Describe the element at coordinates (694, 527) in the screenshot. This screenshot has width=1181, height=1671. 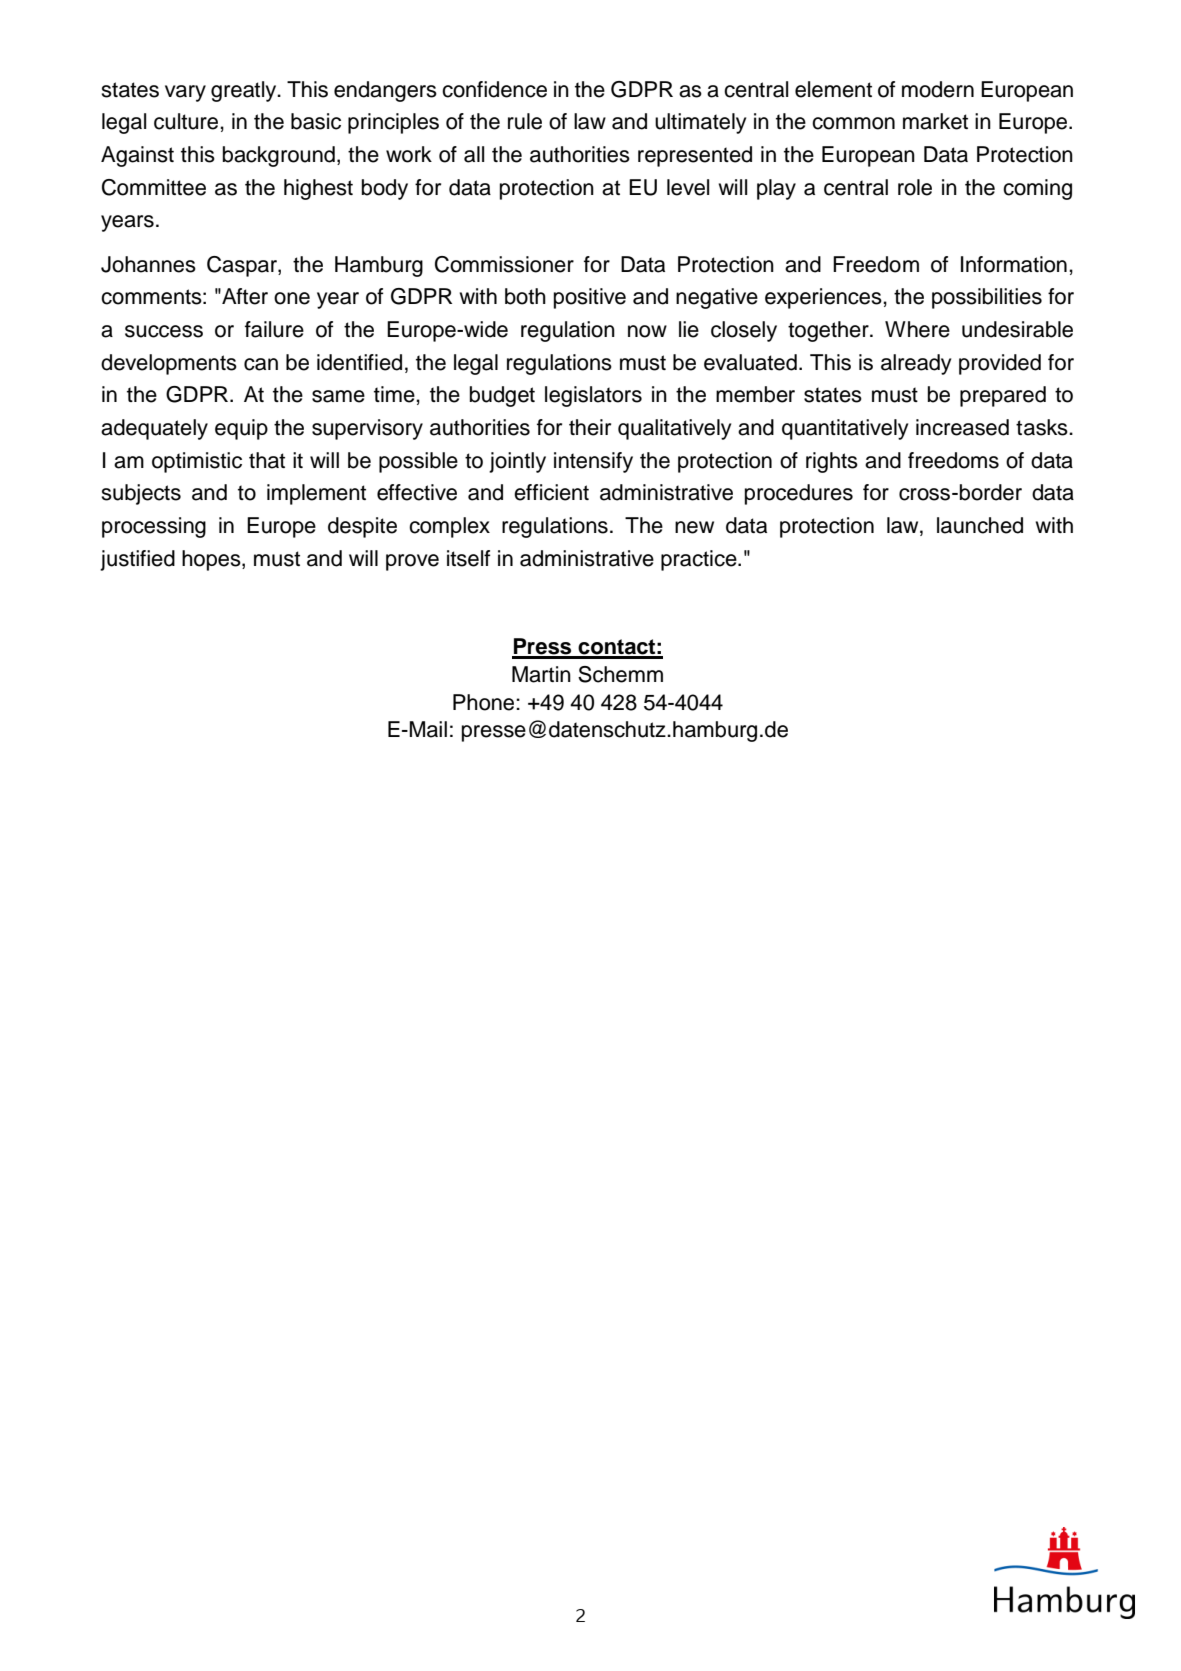
I see `new` at that location.
